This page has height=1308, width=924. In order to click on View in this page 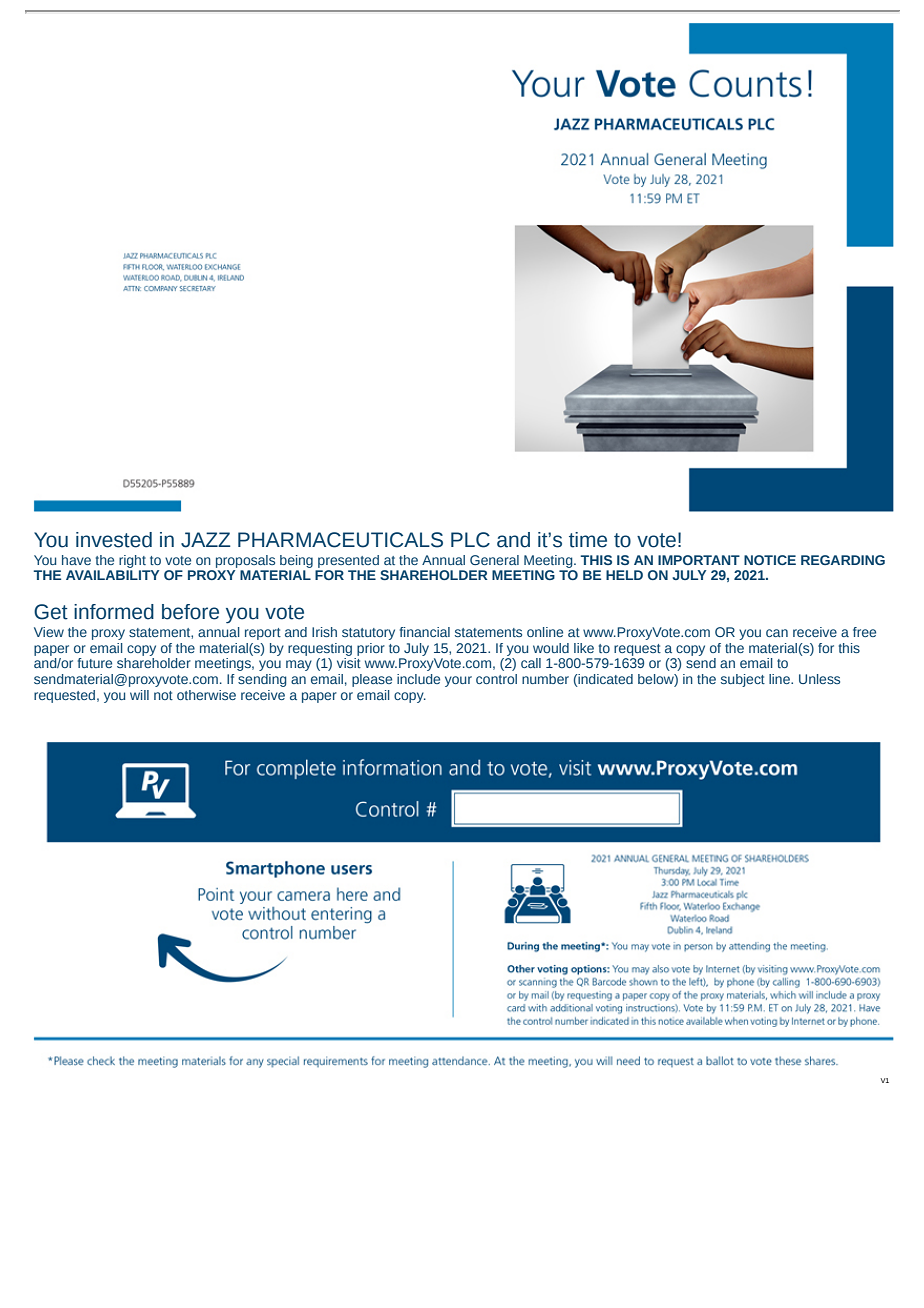, I will do `click(49, 632)`.
